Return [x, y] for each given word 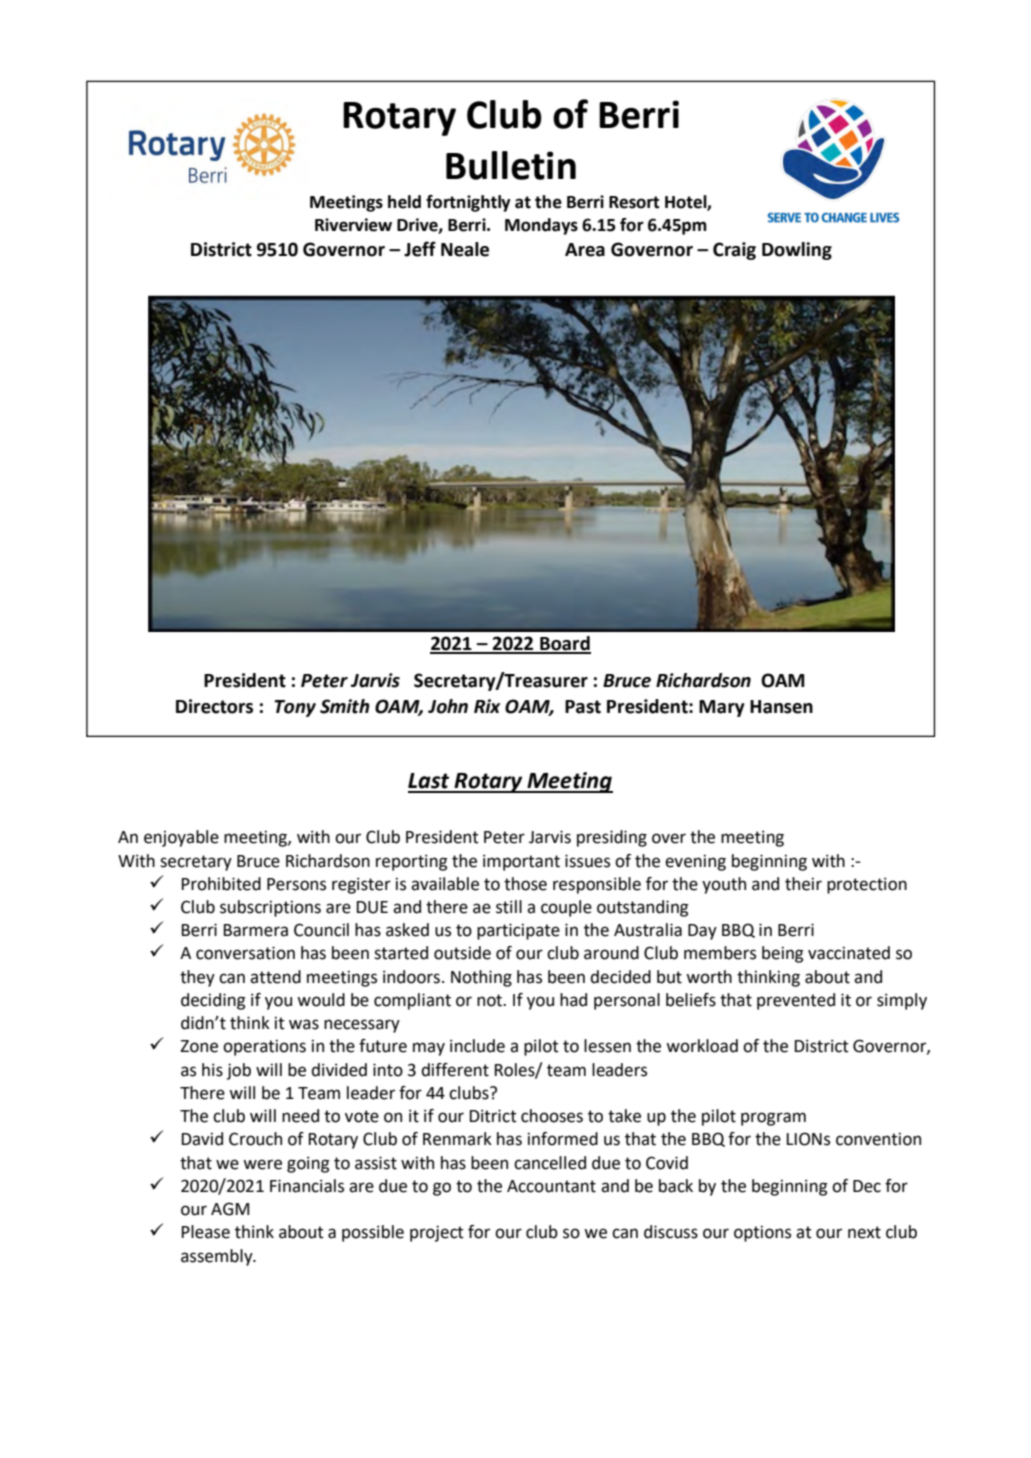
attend [275, 977]
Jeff [420, 249]
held [404, 202]
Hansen [781, 707]
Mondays [541, 226]
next [864, 1232]
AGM [230, 1209]
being [782, 954]
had [573, 1000]
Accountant [551, 1186]
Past [583, 707]
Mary [722, 708]
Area [585, 250]
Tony [295, 708]
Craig [734, 251]
